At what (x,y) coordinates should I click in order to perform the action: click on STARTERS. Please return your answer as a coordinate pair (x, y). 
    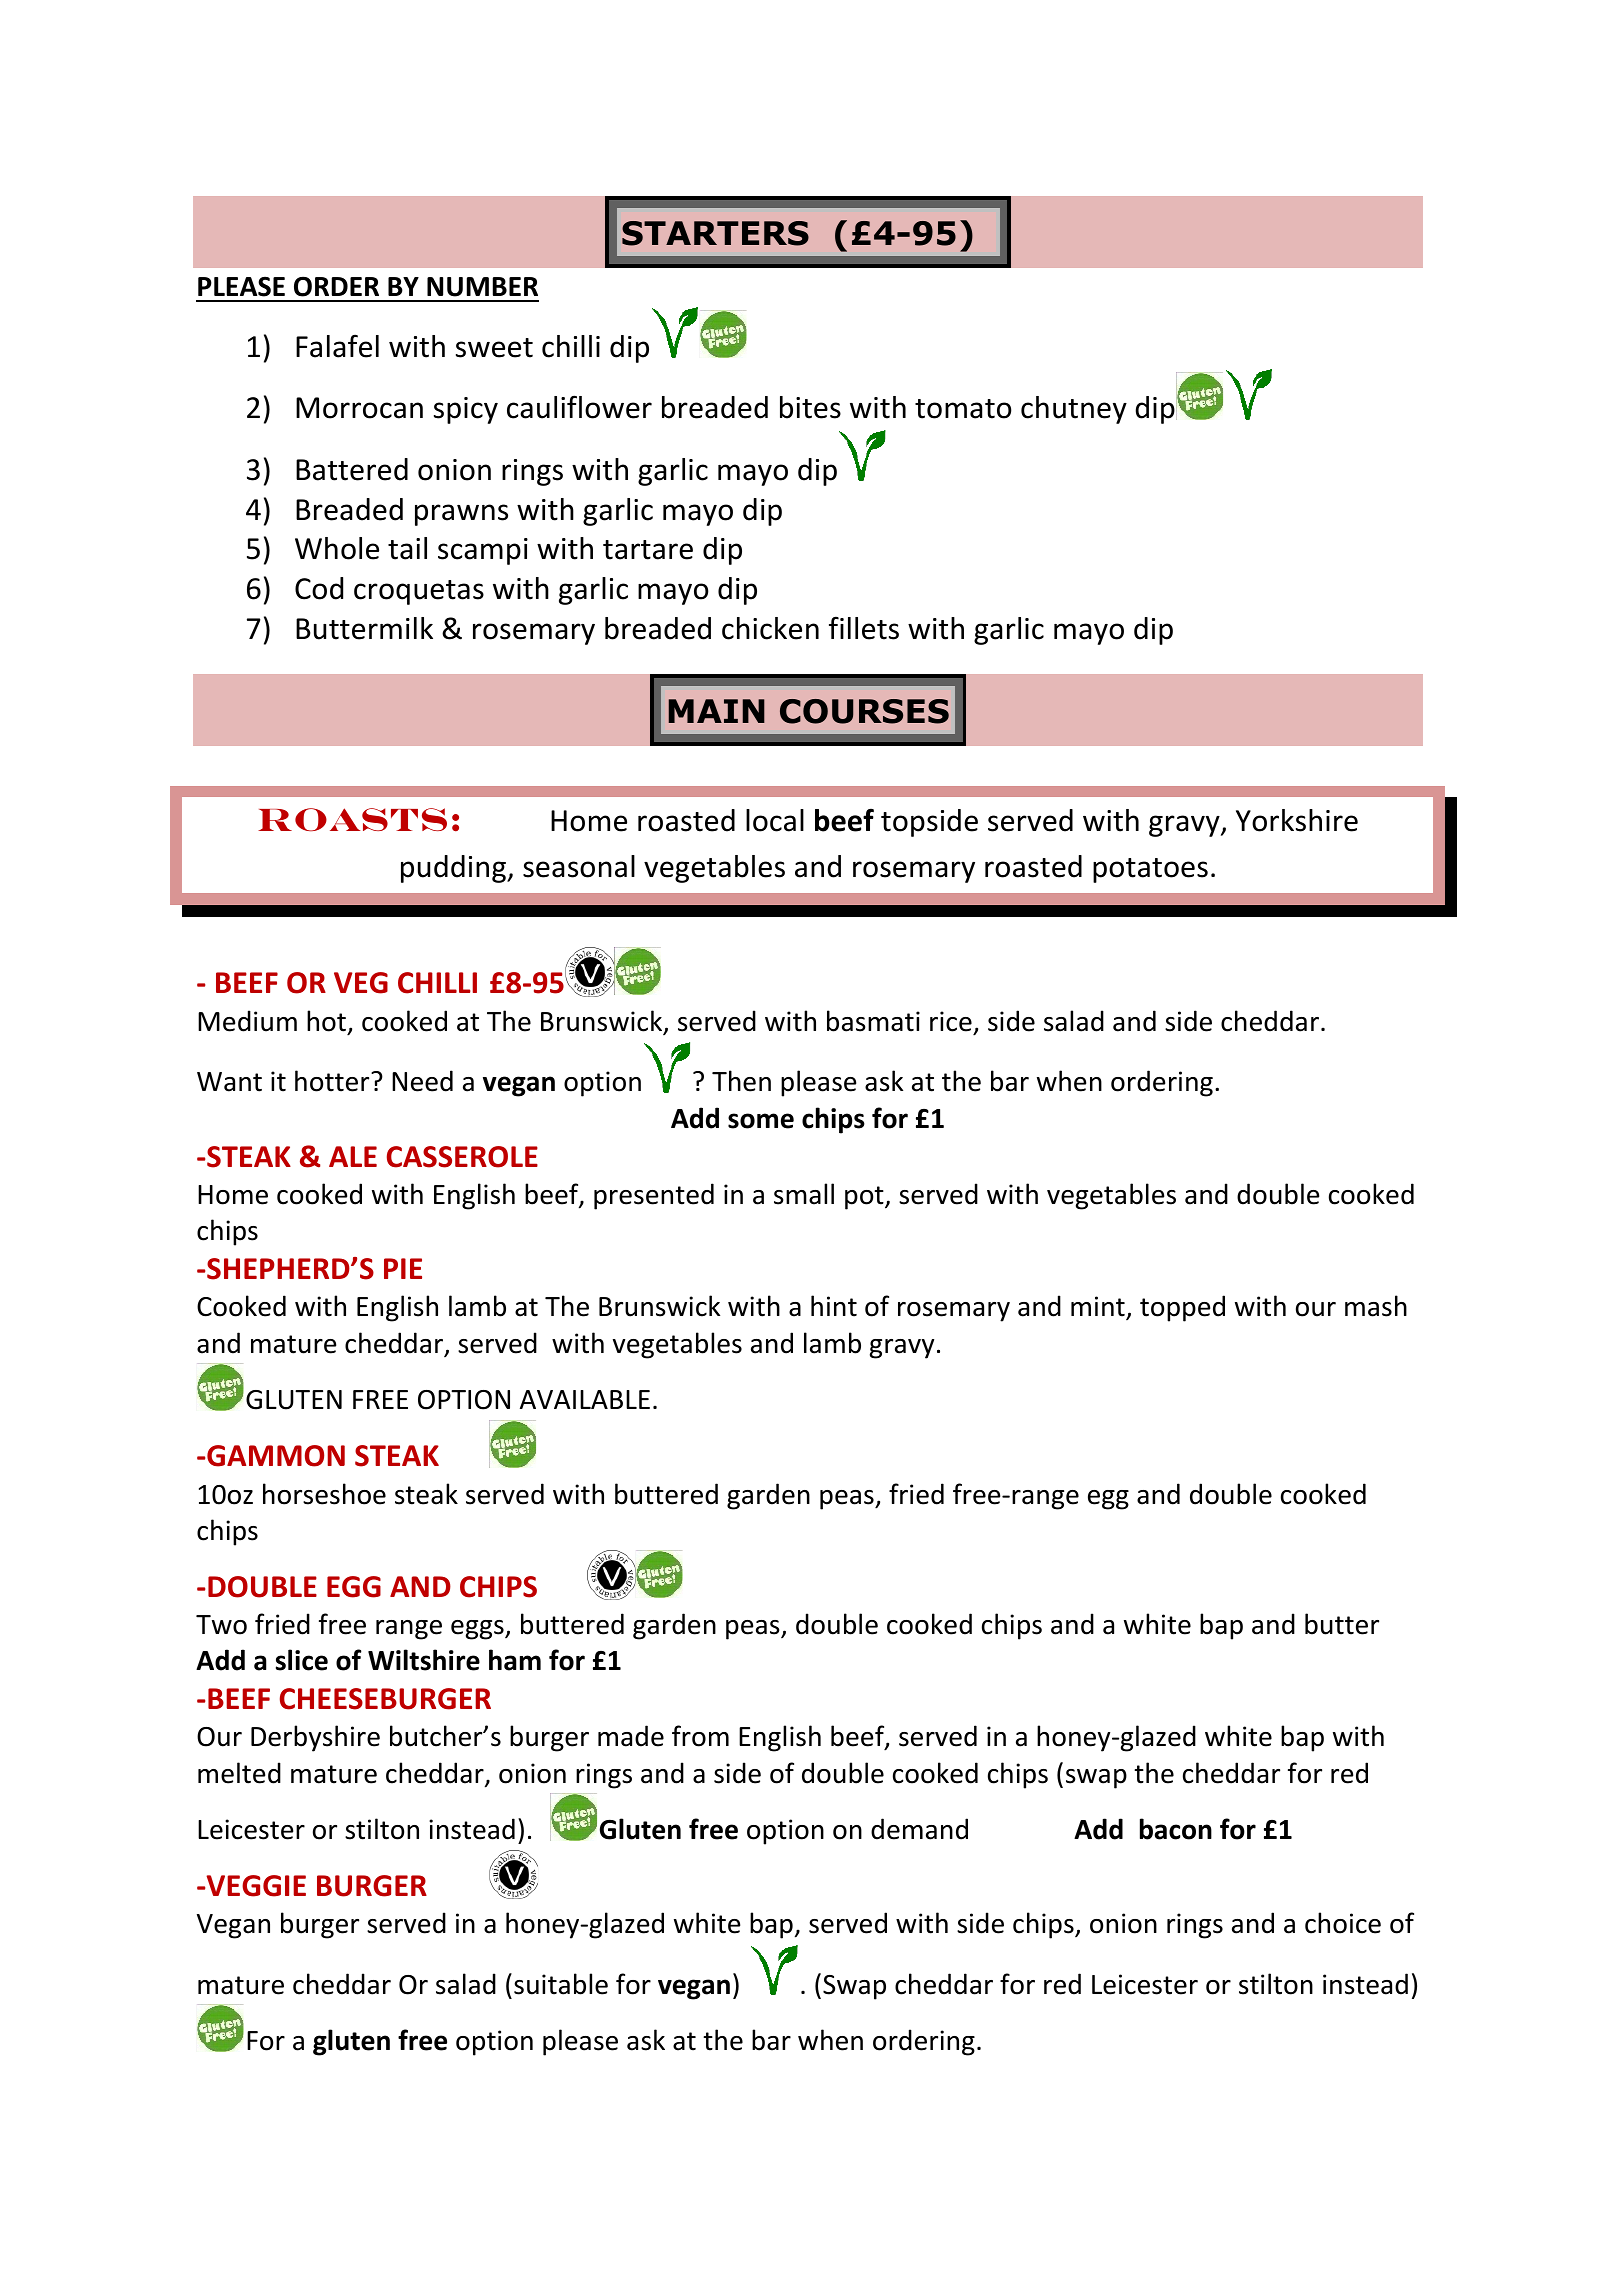
    Looking at the image, I should click on (715, 233).
